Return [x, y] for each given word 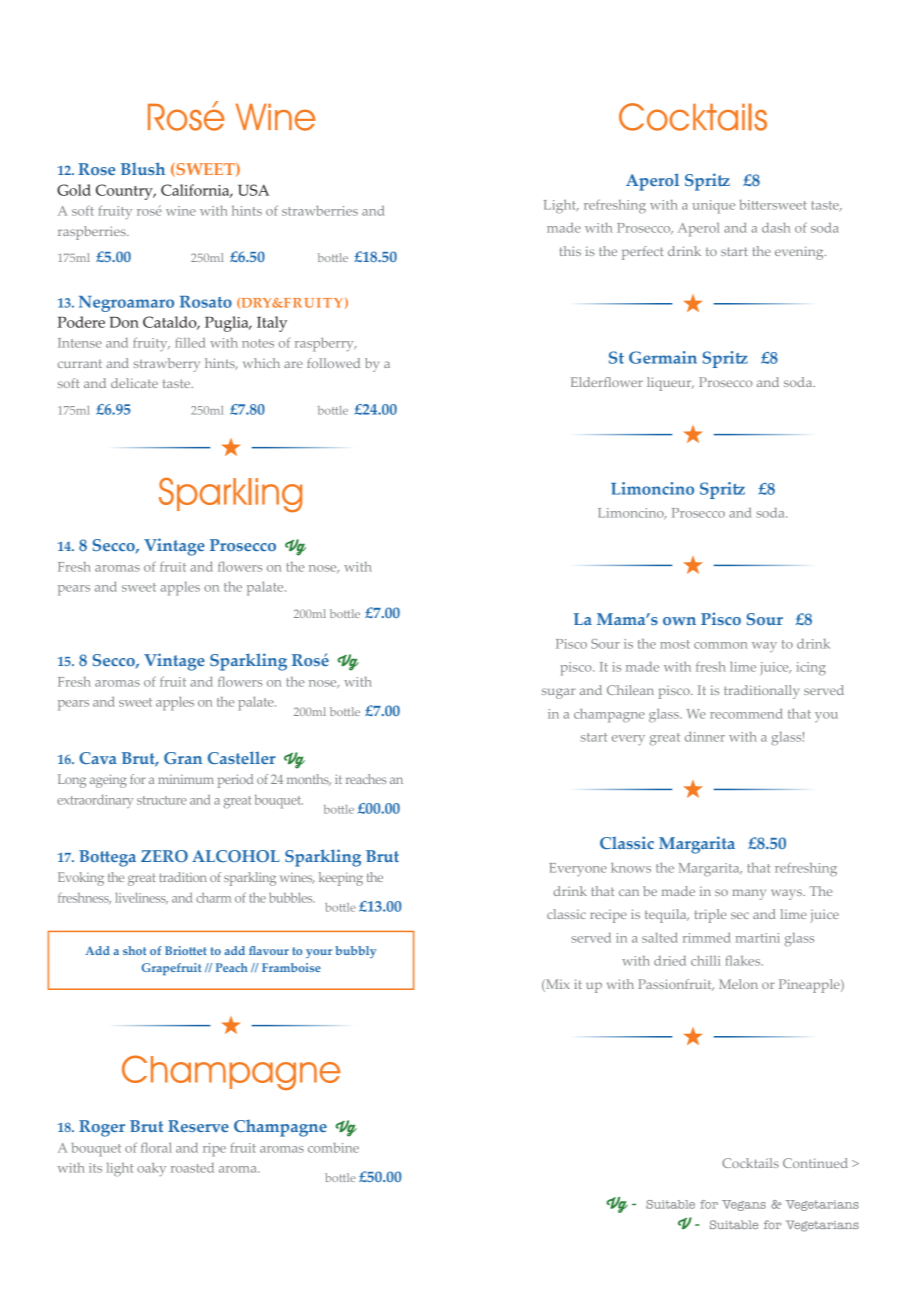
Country [125, 192]
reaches [366, 779]
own [679, 621]
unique [713, 207]
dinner [705, 736]
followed [333, 363]
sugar [558, 693]
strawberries [320, 211]
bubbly [355, 952]
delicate [134, 383]
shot [134, 950]
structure [162, 800]
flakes [744, 960]
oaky [151, 1169]
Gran [183, 758]
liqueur [670, 384]
